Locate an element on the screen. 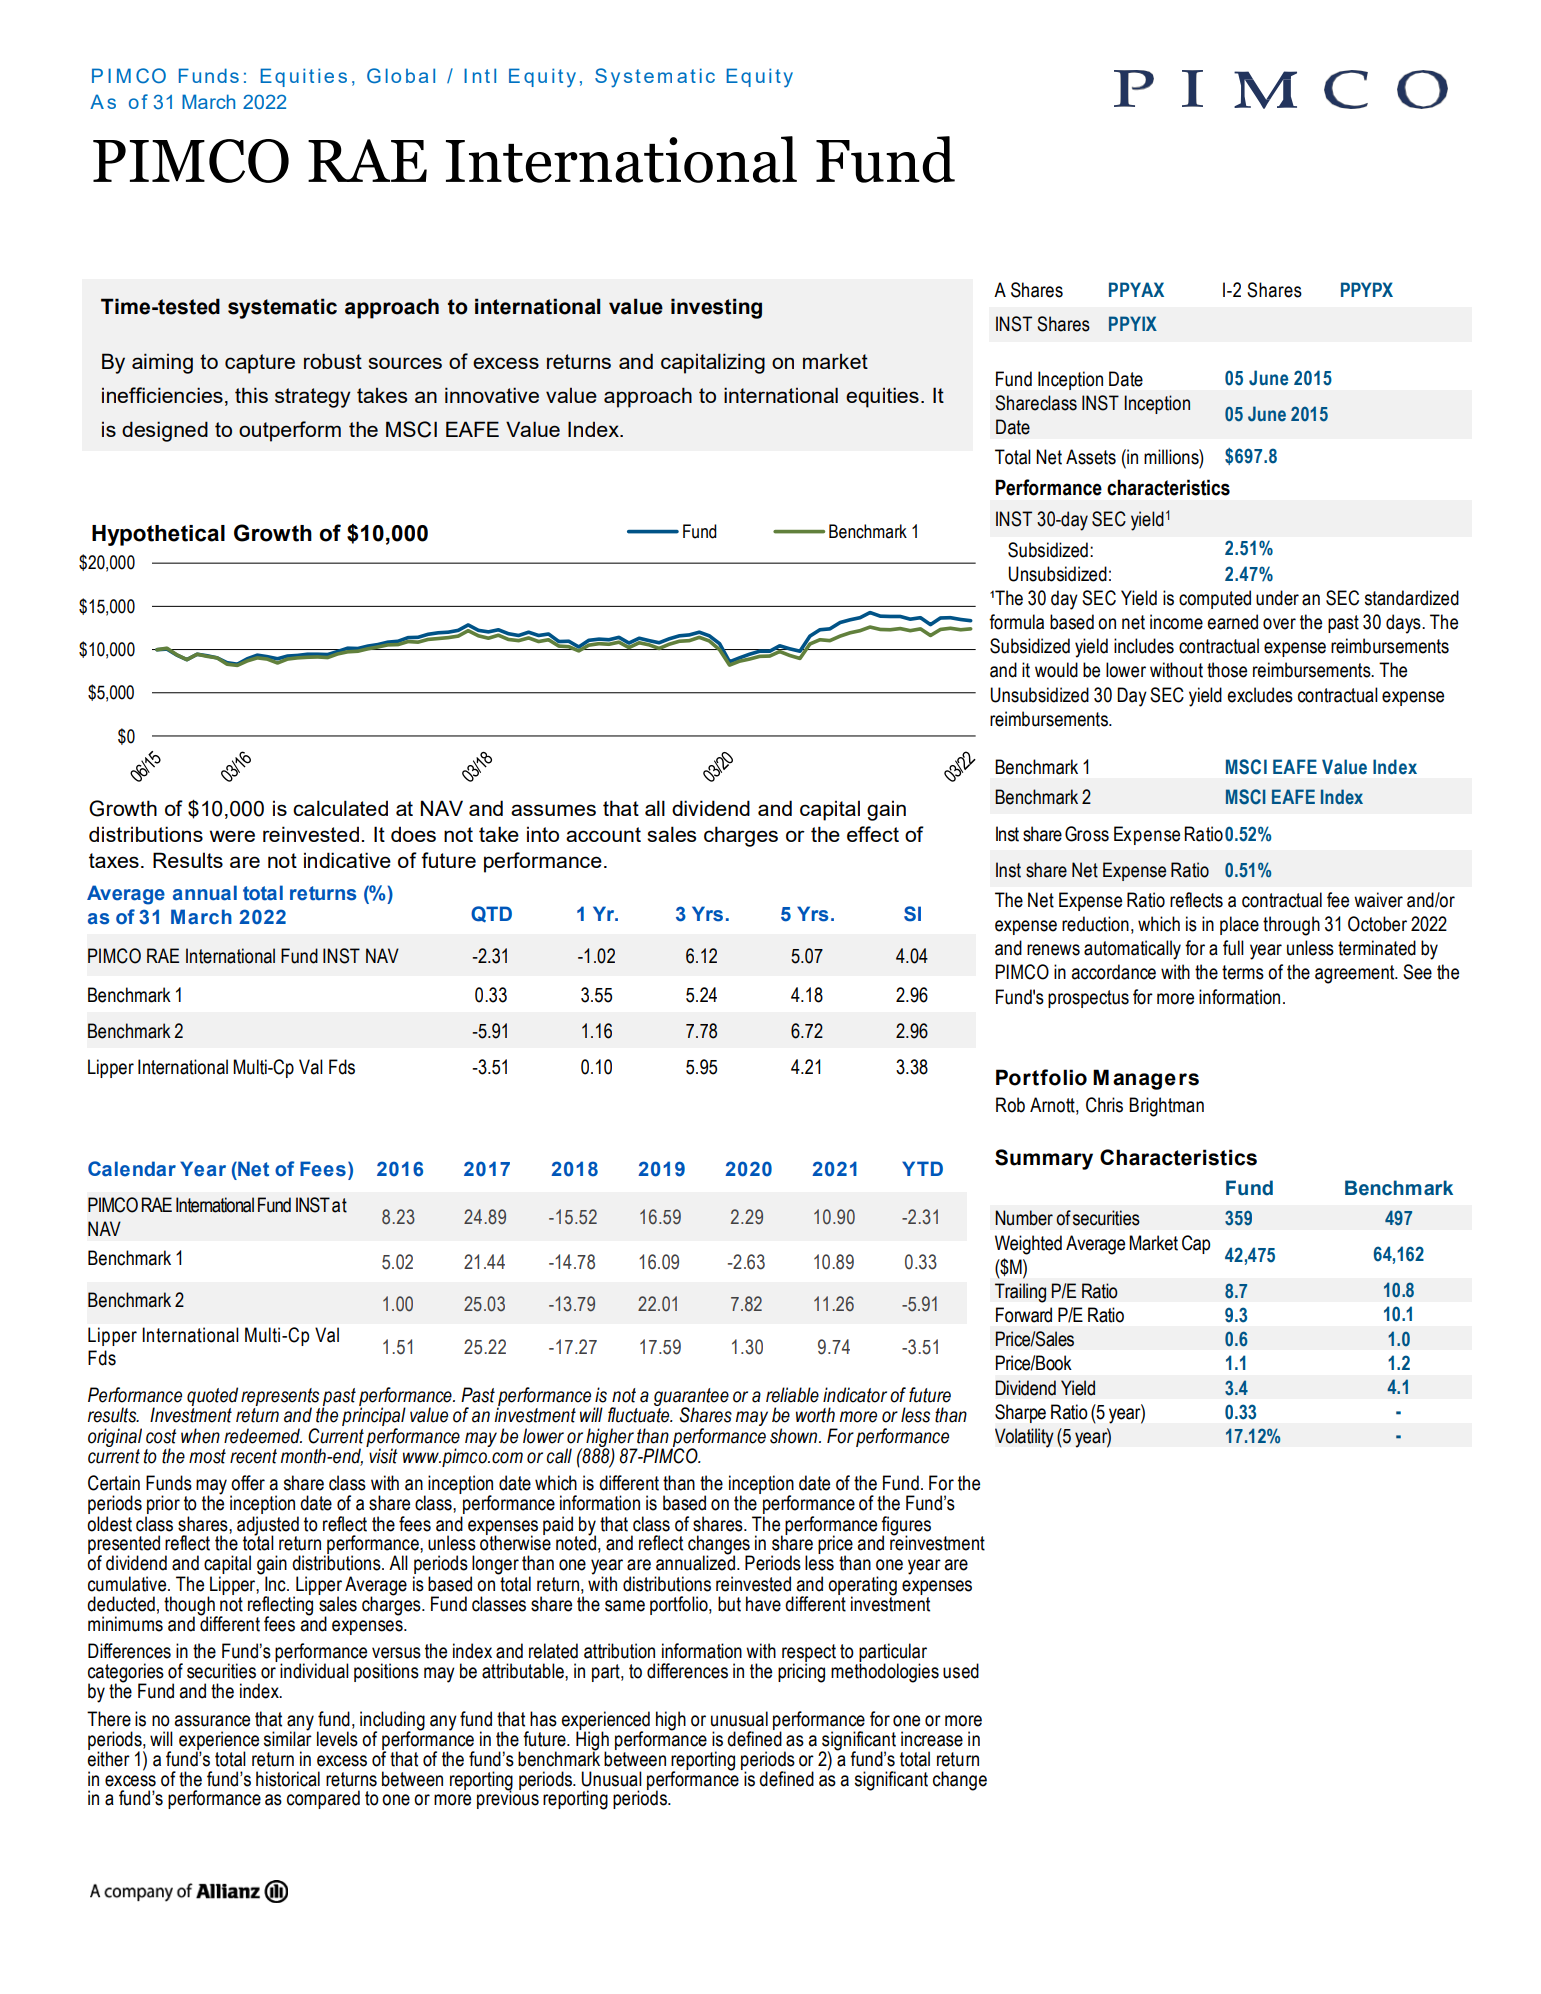 Image resolution: width=1541 pixels, height=1994 pixels. represents is located at coordinates (280, 1398).
